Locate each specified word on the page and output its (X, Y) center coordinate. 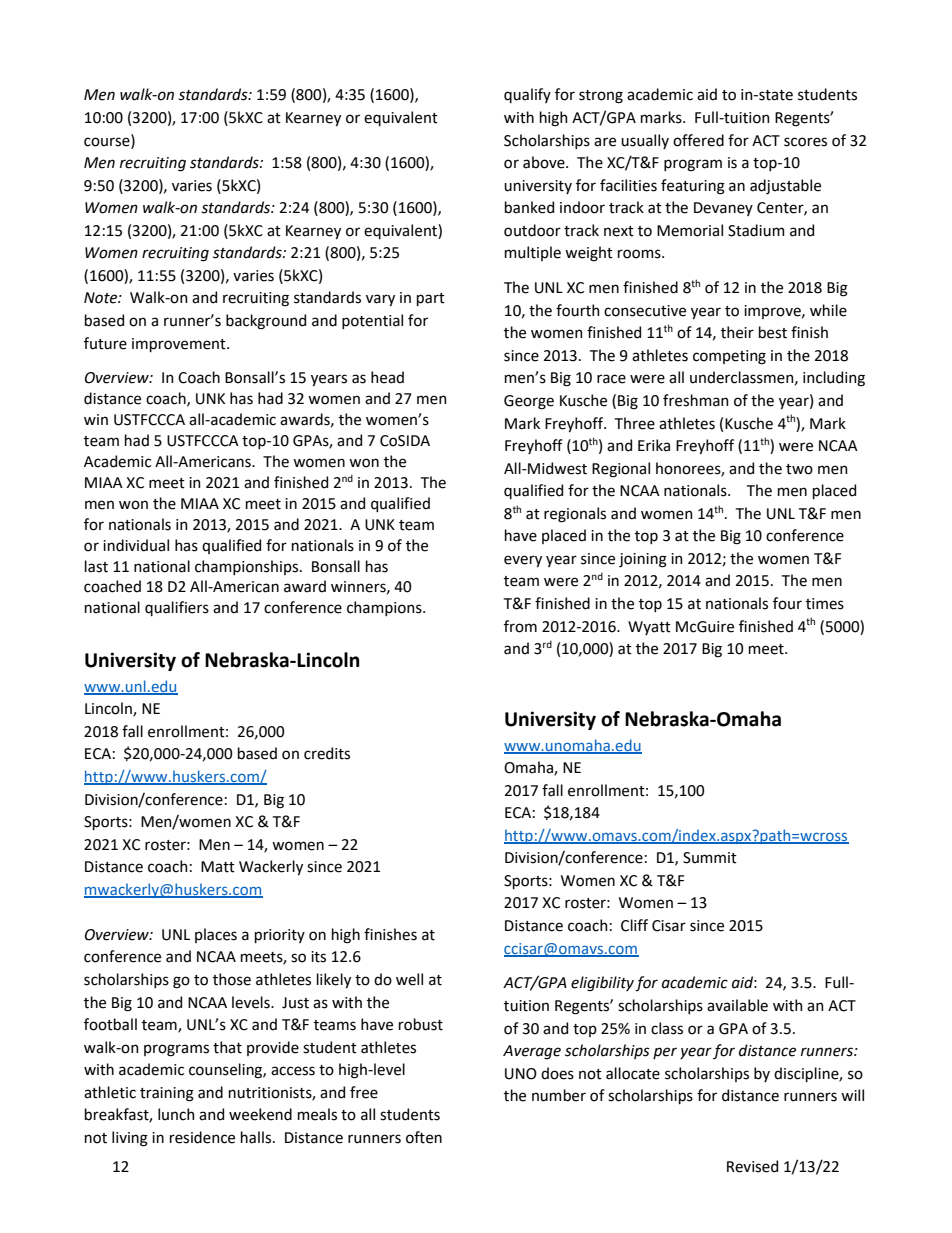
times (825, 604)
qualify (527, 95)
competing (729, 357)
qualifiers (177, 608)
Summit (710, 858)
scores (805, 142)
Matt (218, 867)
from (520, 626)
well (409, 979)
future (105, 343)
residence (202, 1137)
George (529, 402)
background (266, 322)
